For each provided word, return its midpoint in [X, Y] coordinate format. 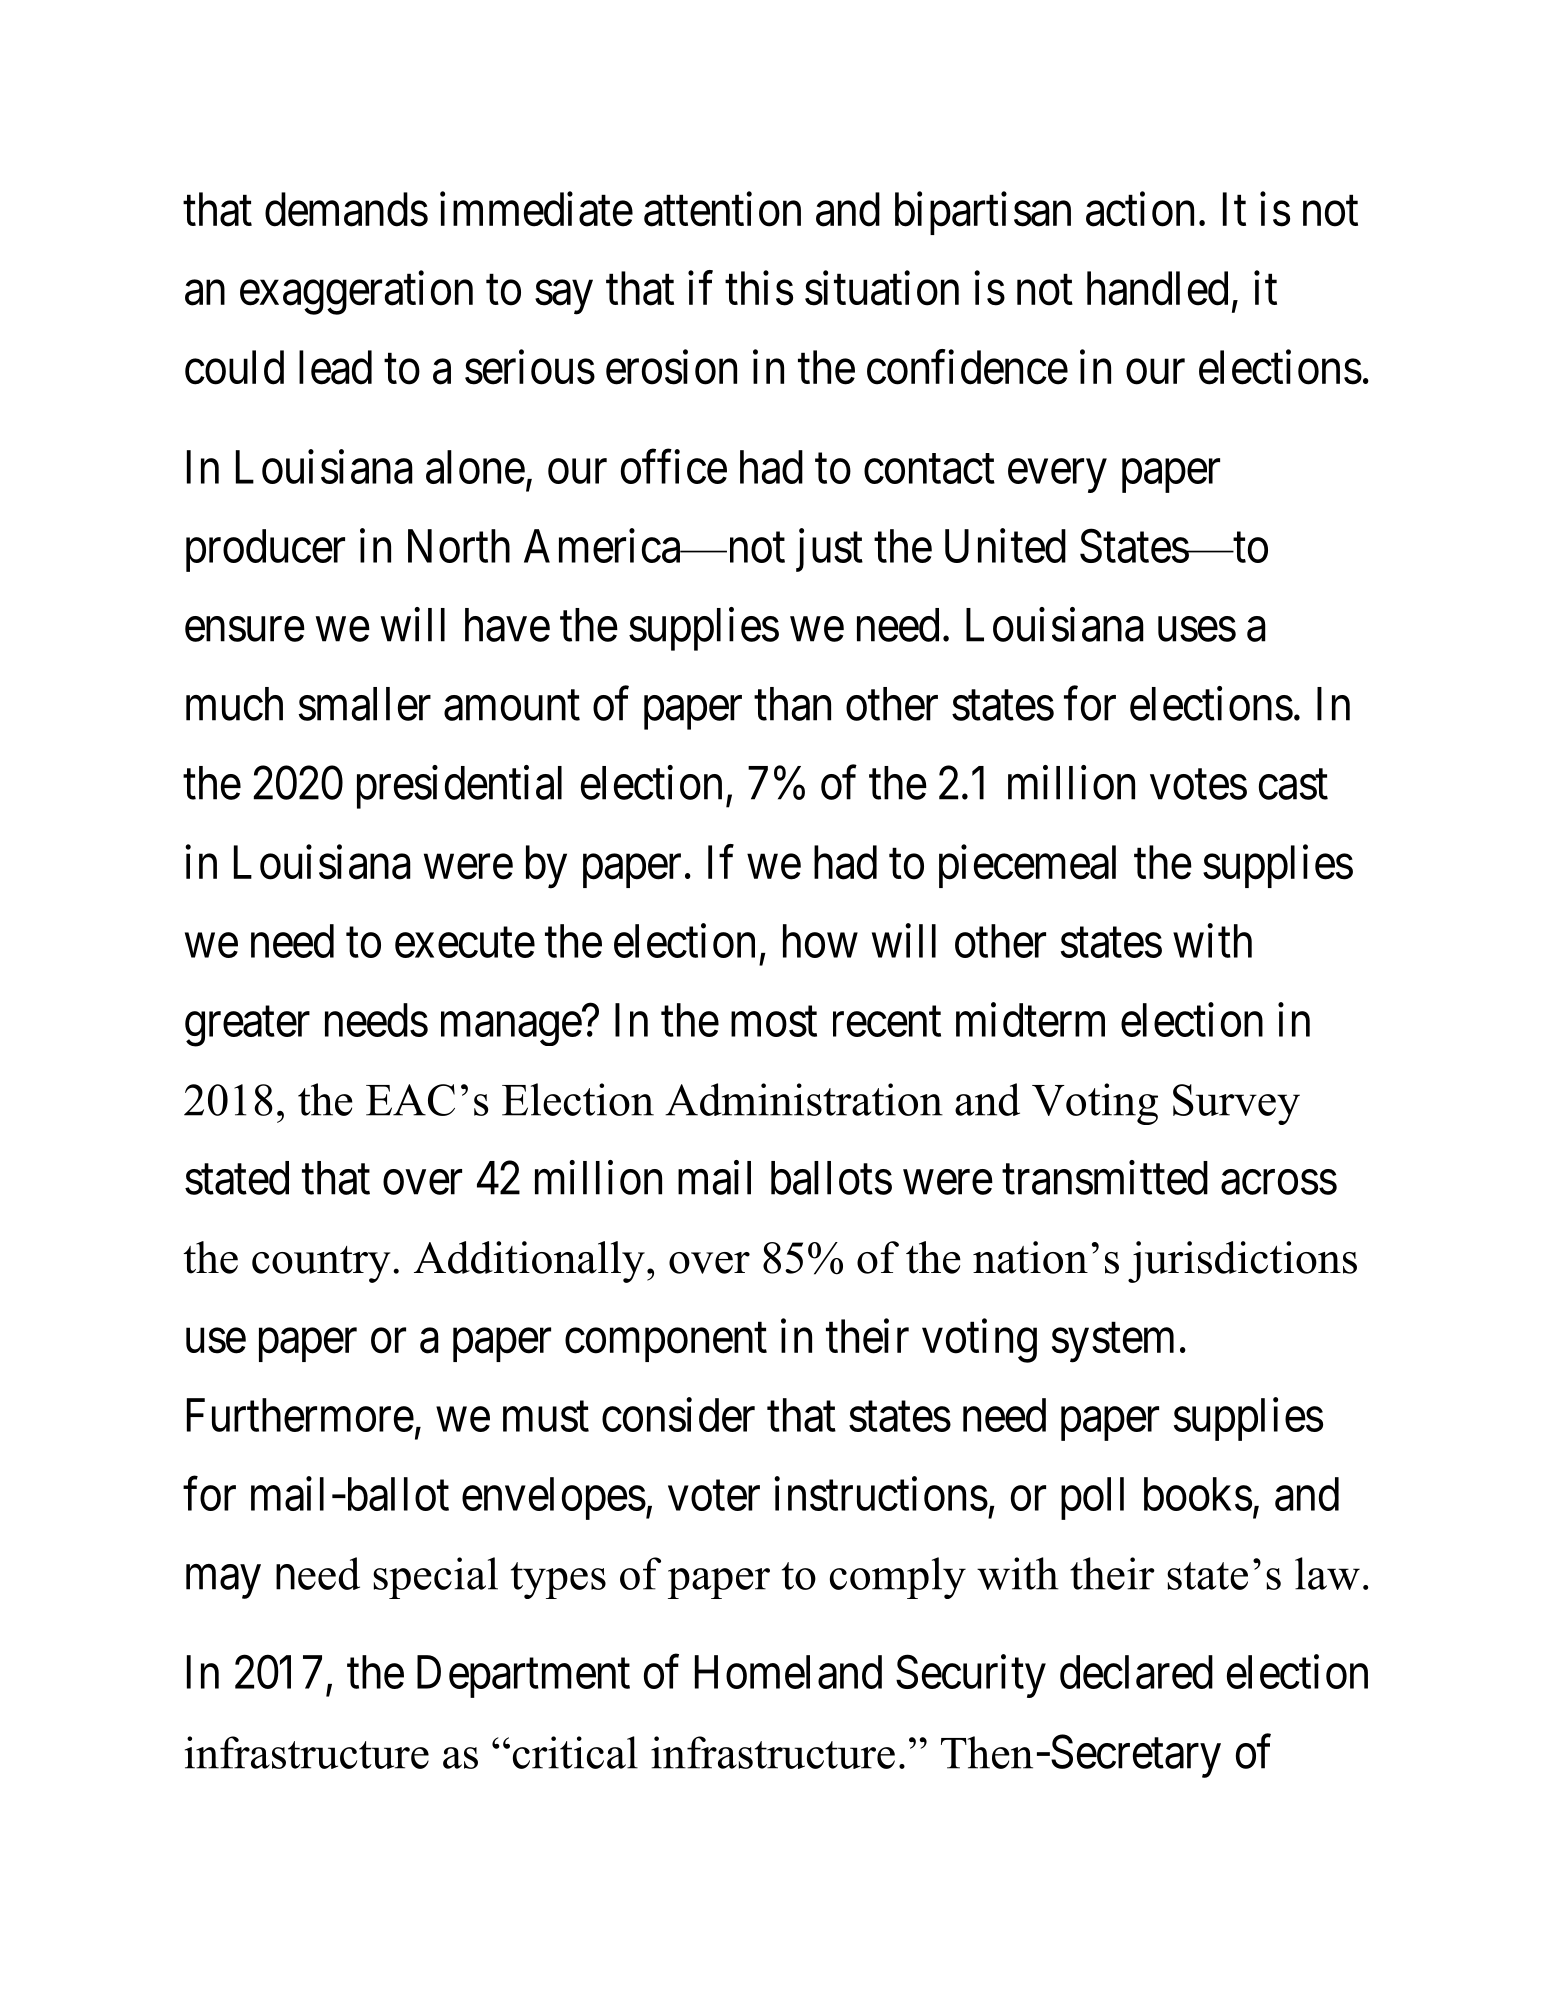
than [792, 704]
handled [1157, 288]
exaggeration [356, 293]
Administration [804, 1099]
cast [1293, 785]
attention [722, 209]
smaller [365, 704]
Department [523, 1677]
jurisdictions [1242, 1262]
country [321, 1264]
